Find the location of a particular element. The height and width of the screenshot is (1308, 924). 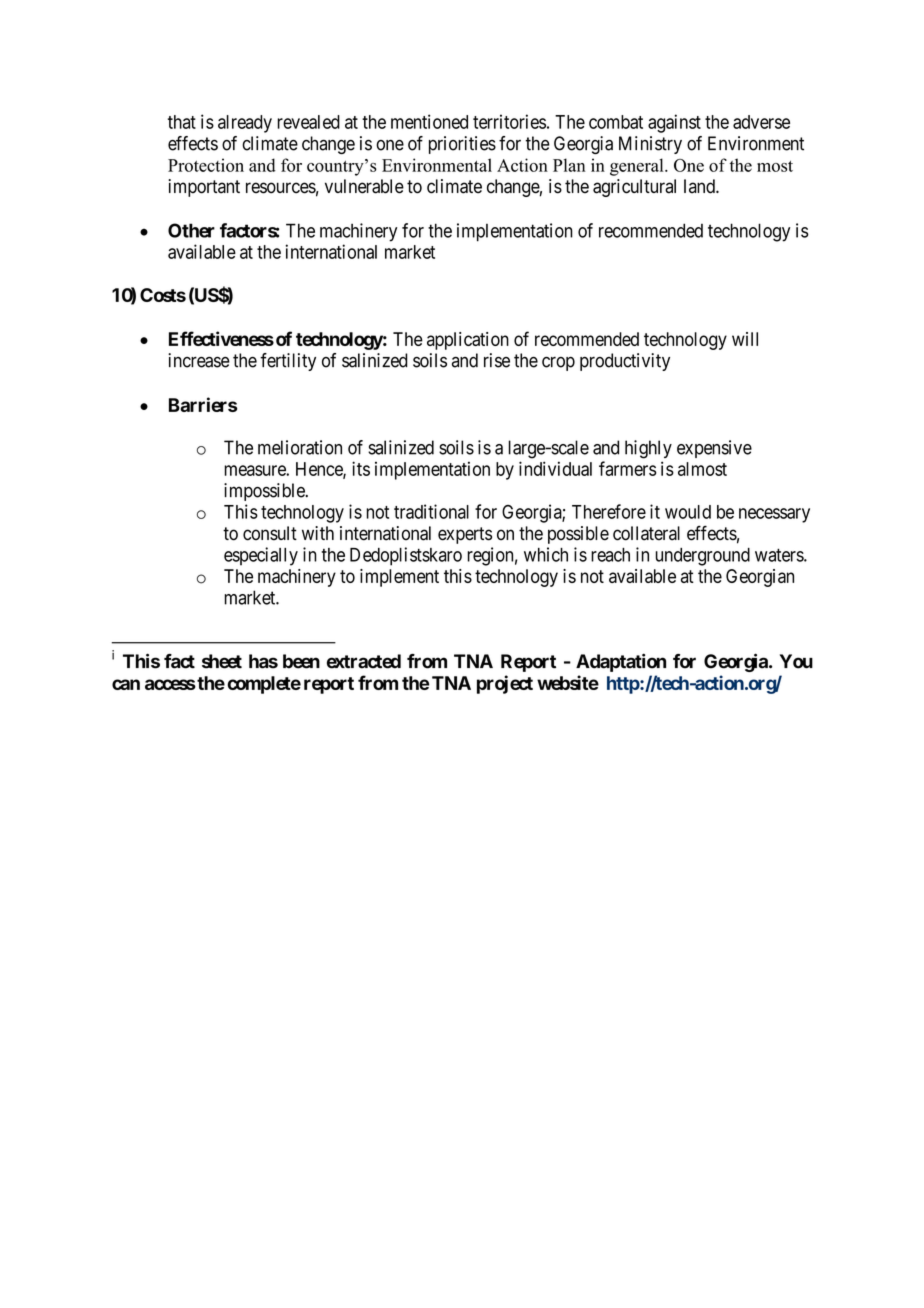

You is located at coordinates (796, 661).
